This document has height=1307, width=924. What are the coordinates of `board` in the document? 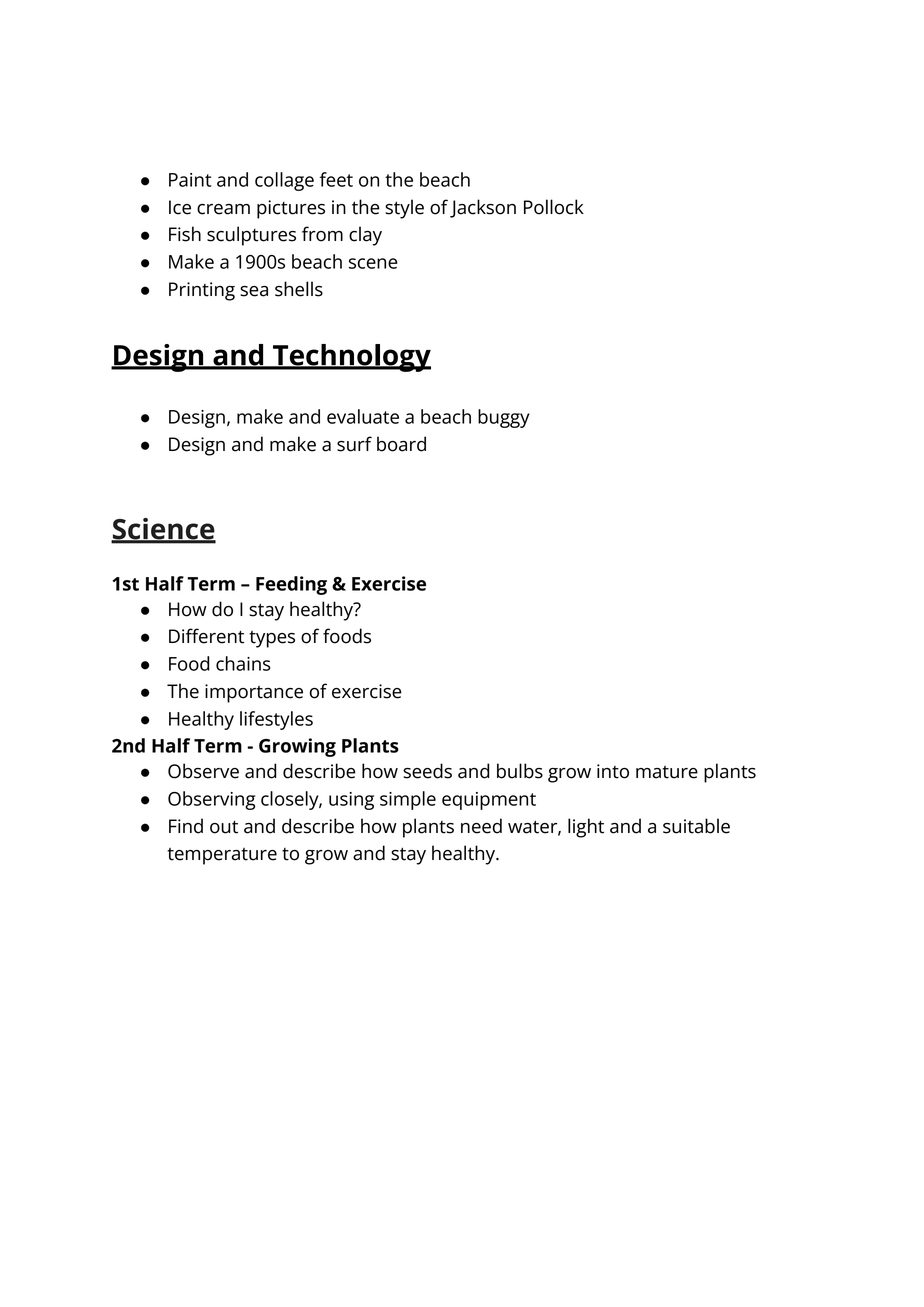 It's located at (401, 444).
